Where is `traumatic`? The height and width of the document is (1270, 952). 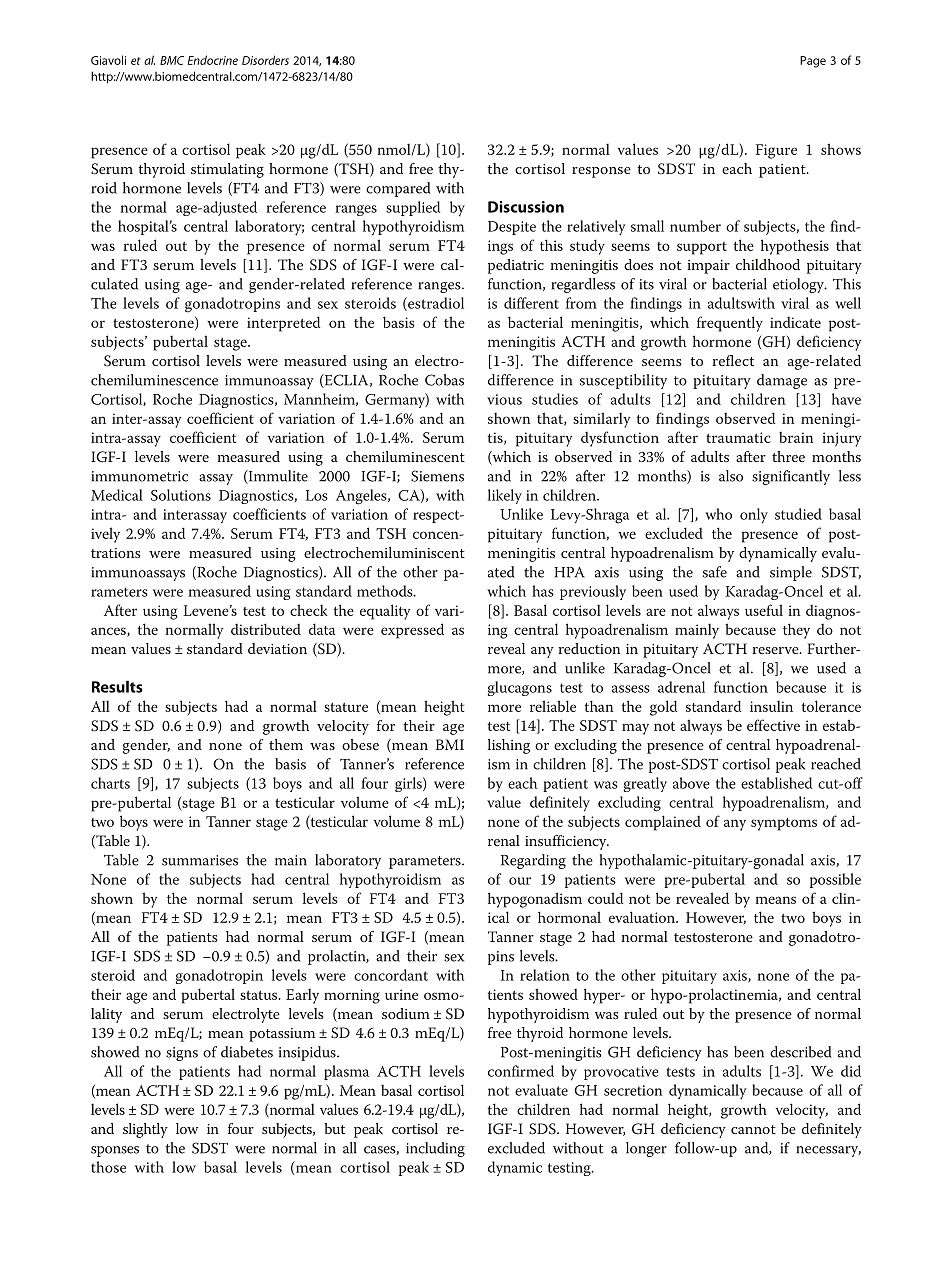 traumatic is located at coordinates (738, 437).
